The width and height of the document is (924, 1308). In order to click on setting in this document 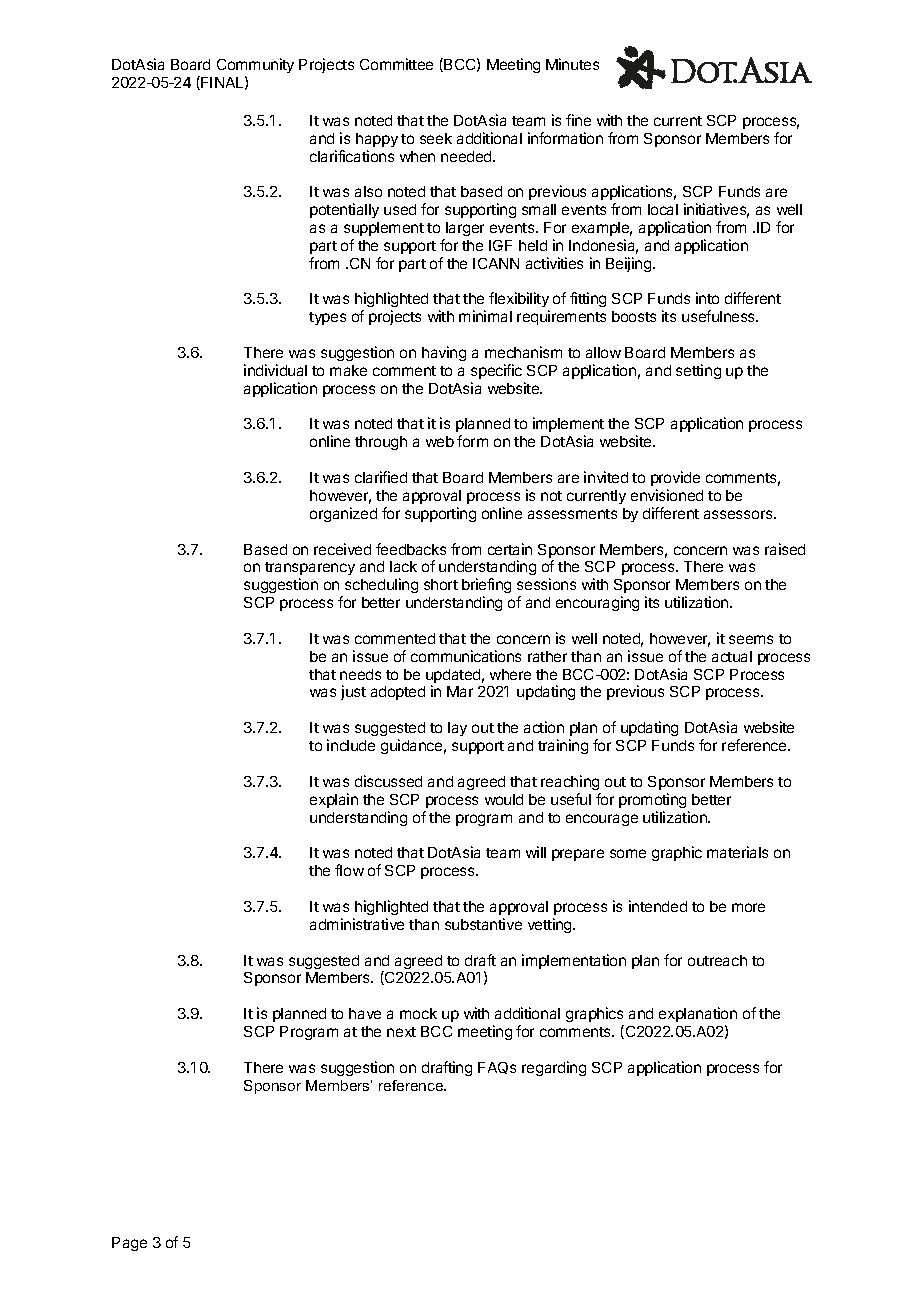, I will do `click(698, 371)`.
